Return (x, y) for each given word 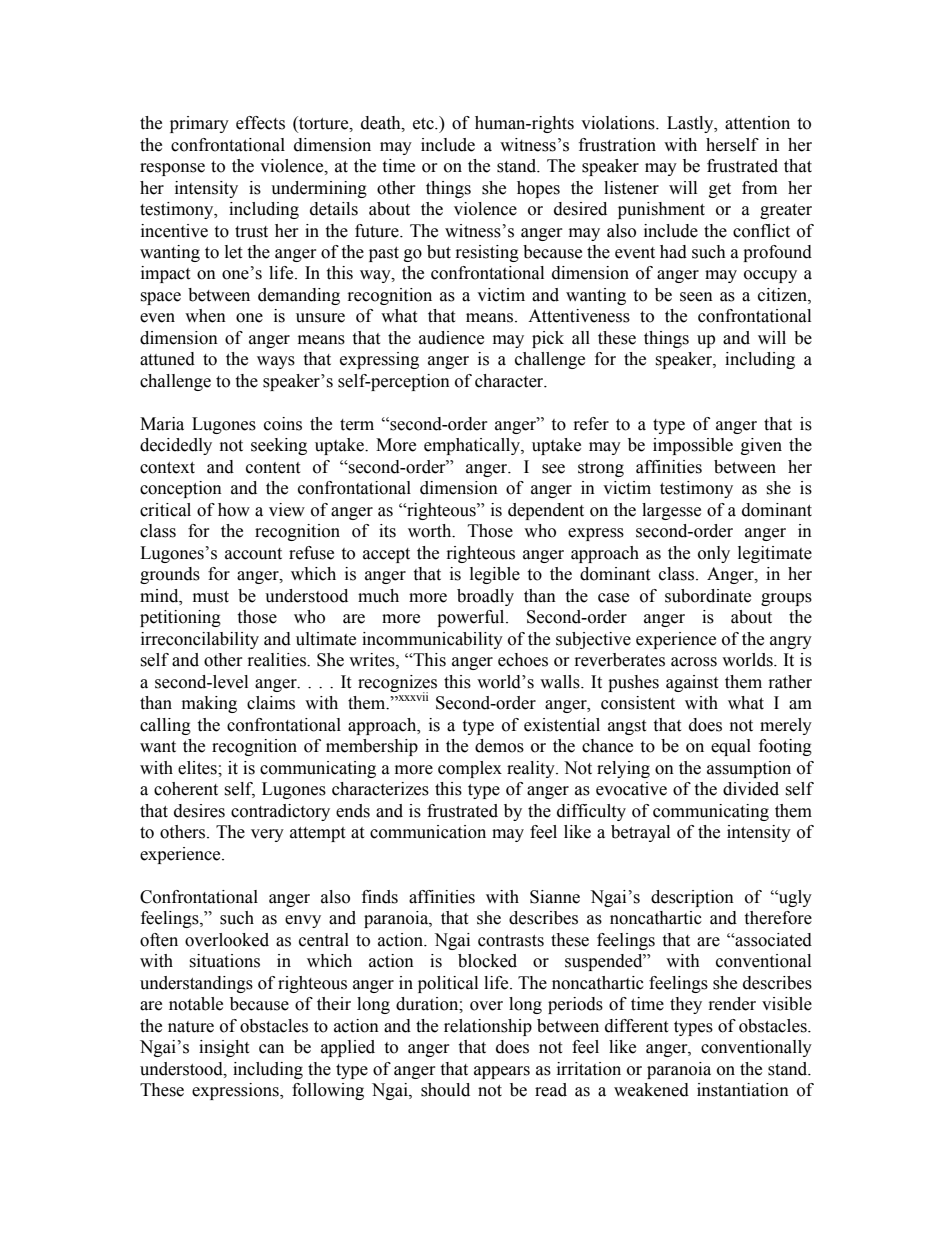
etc (424, 124)
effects (260, 123)
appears (502, 1072)
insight (224, 1048)
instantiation (743, 1090)
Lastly (691, 124)
